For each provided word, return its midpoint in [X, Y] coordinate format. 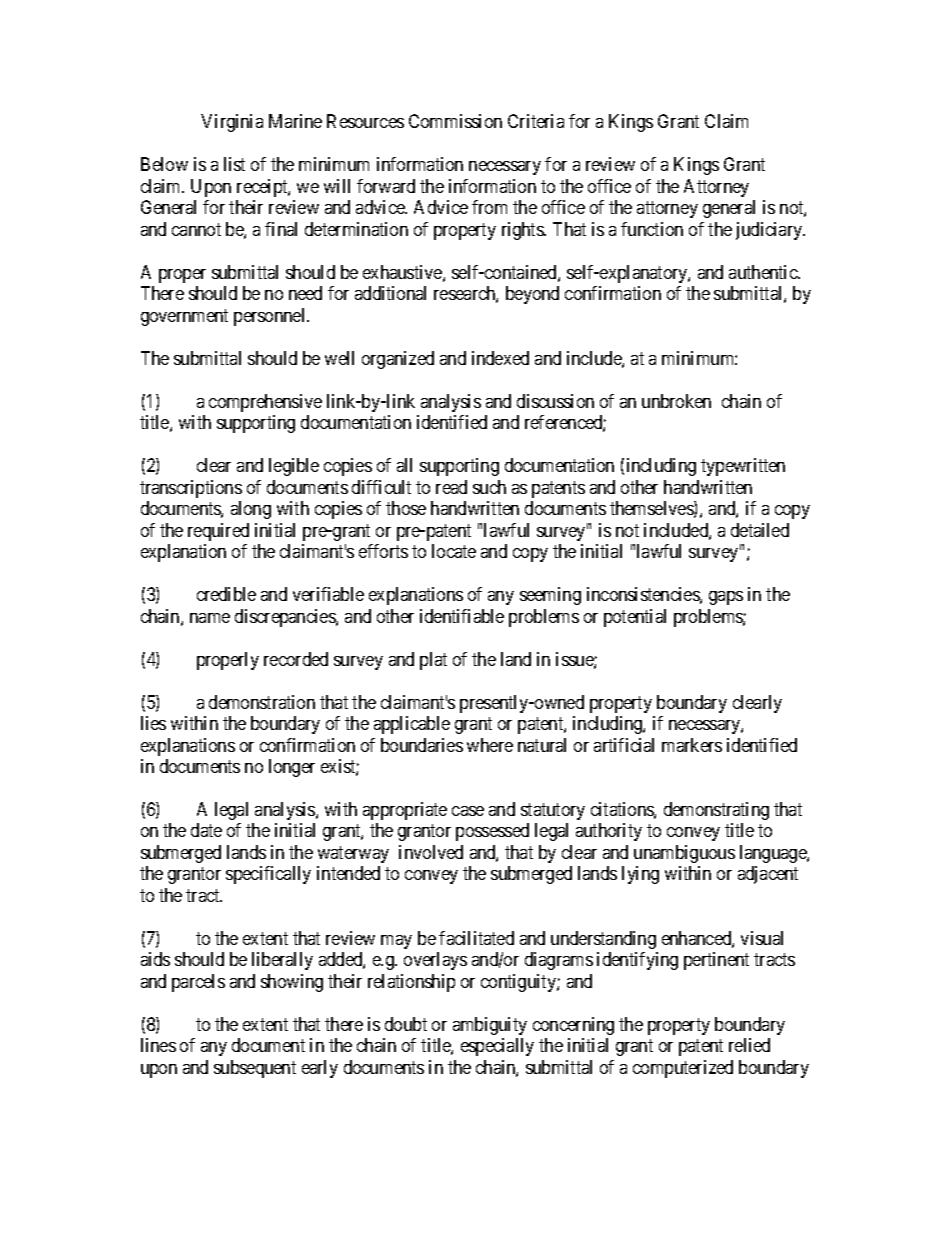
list [234, 164]
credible [226, 594]
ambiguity [490, 1026]
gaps [726, 598]
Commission [455, 121]
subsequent [255, 1069]
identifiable [462, 616]
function [652, 229]
